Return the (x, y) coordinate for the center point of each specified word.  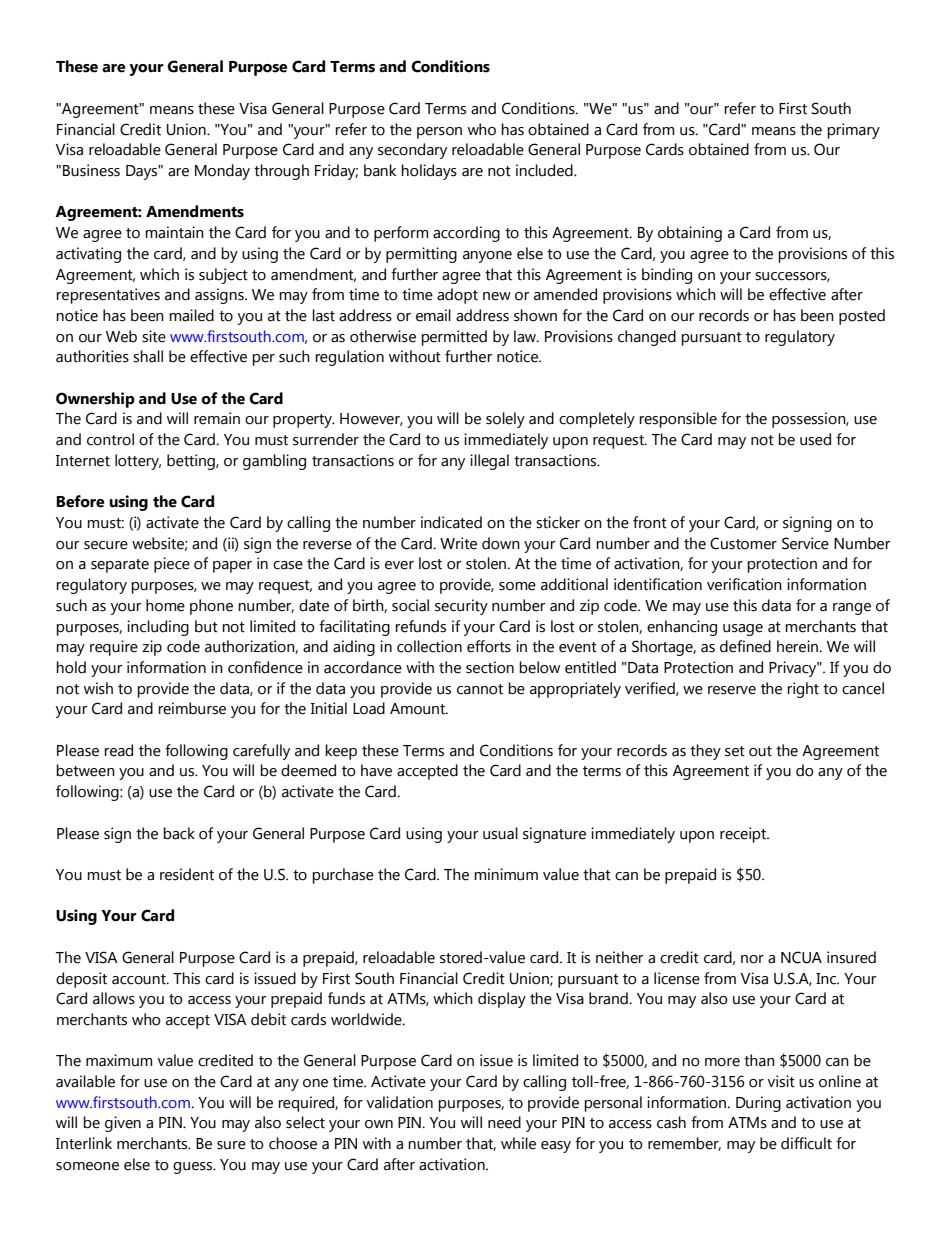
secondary (412, 151)
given (123, 1124)
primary (853, 131)
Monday (222, 172)
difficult (806, 1143)
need (504, 1122)
